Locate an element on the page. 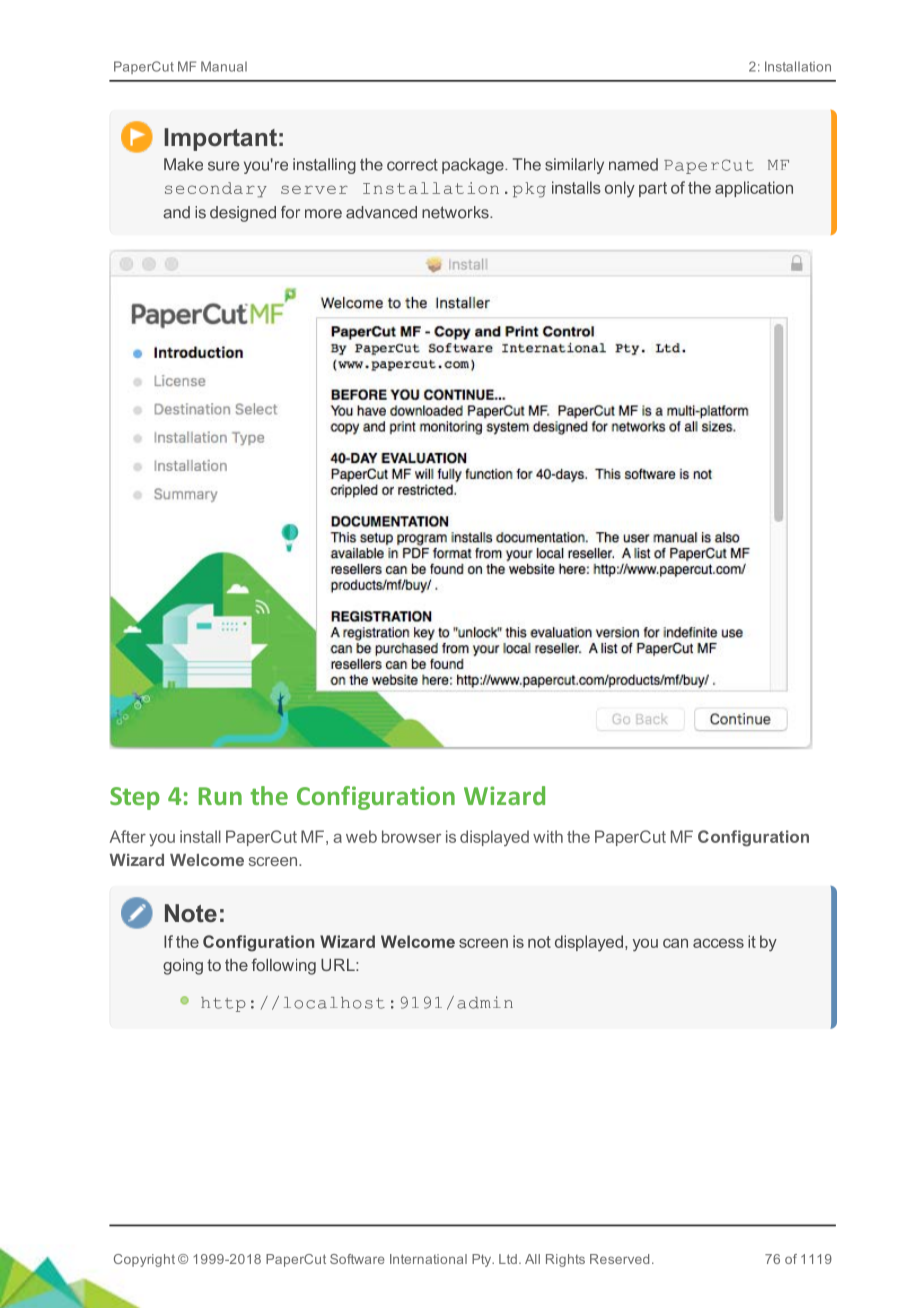 This document has height=1308, width=924. browser is located at coordinates (411, 836).
